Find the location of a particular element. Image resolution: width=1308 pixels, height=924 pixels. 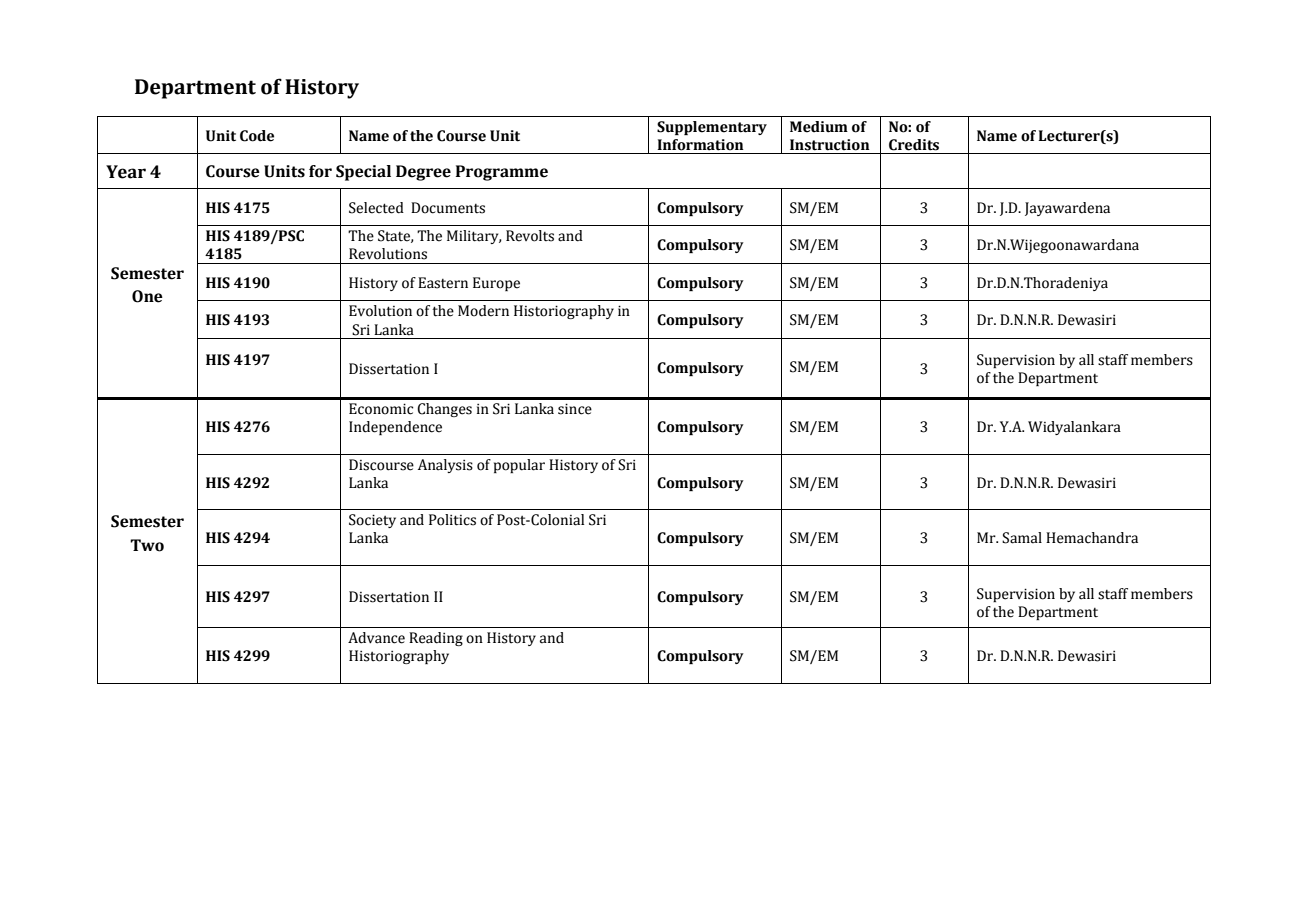

since is located at coordinates (575, 409).
